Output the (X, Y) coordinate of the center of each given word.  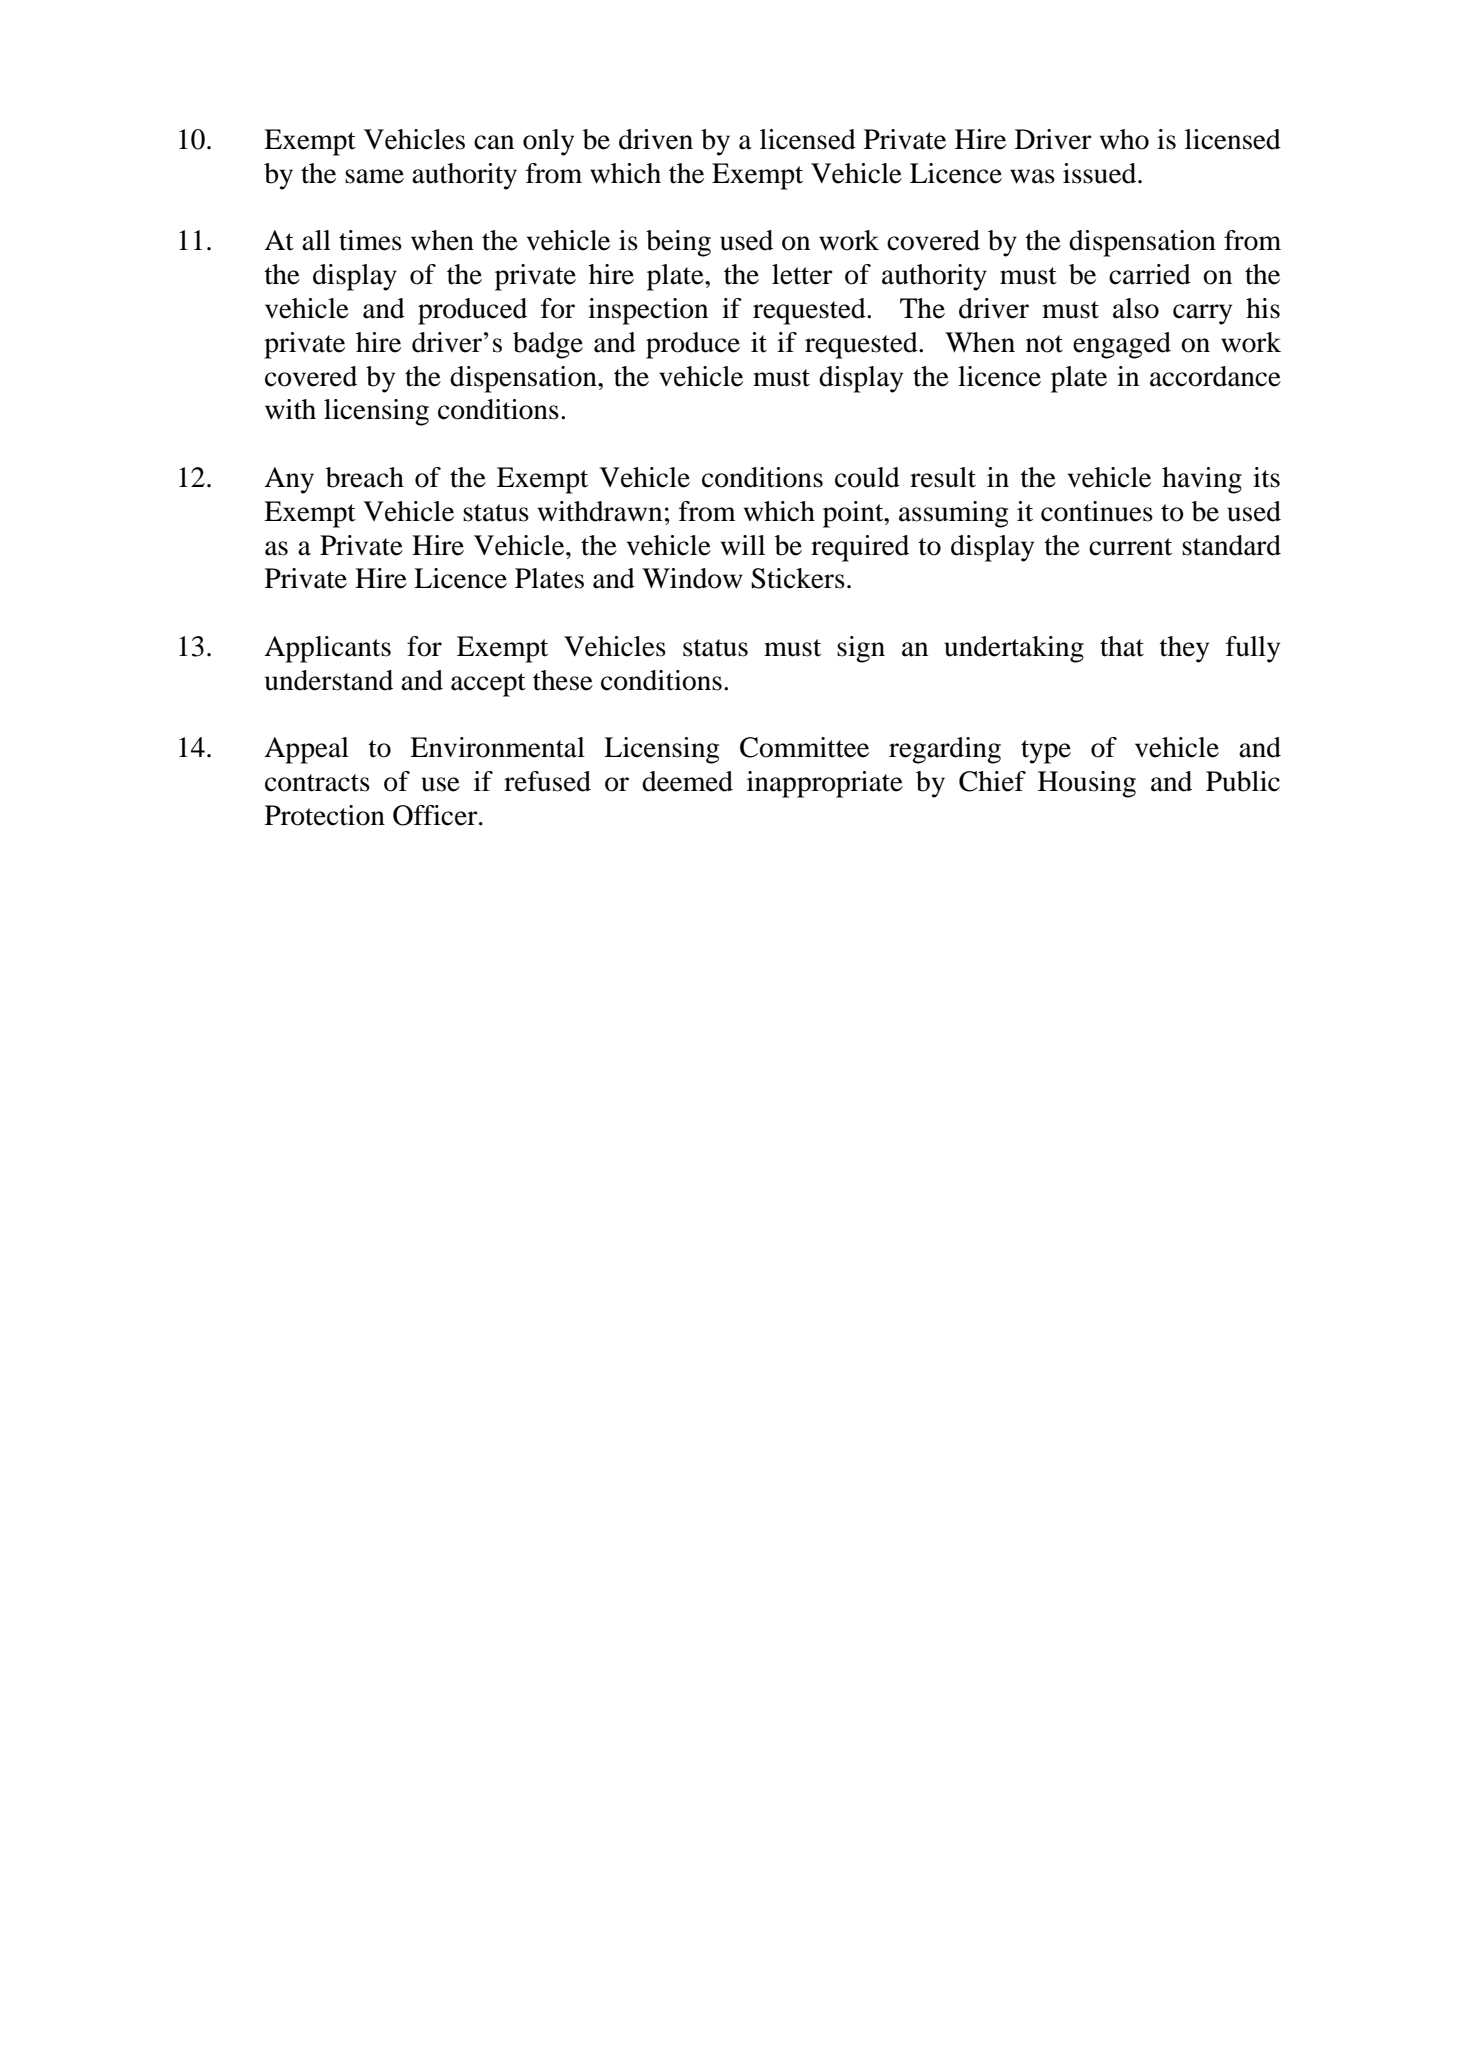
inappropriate (825, 784)
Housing (1087, 784)
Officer (436, 815)
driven (656, 139)
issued (1101, 173)
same (374, 176)
